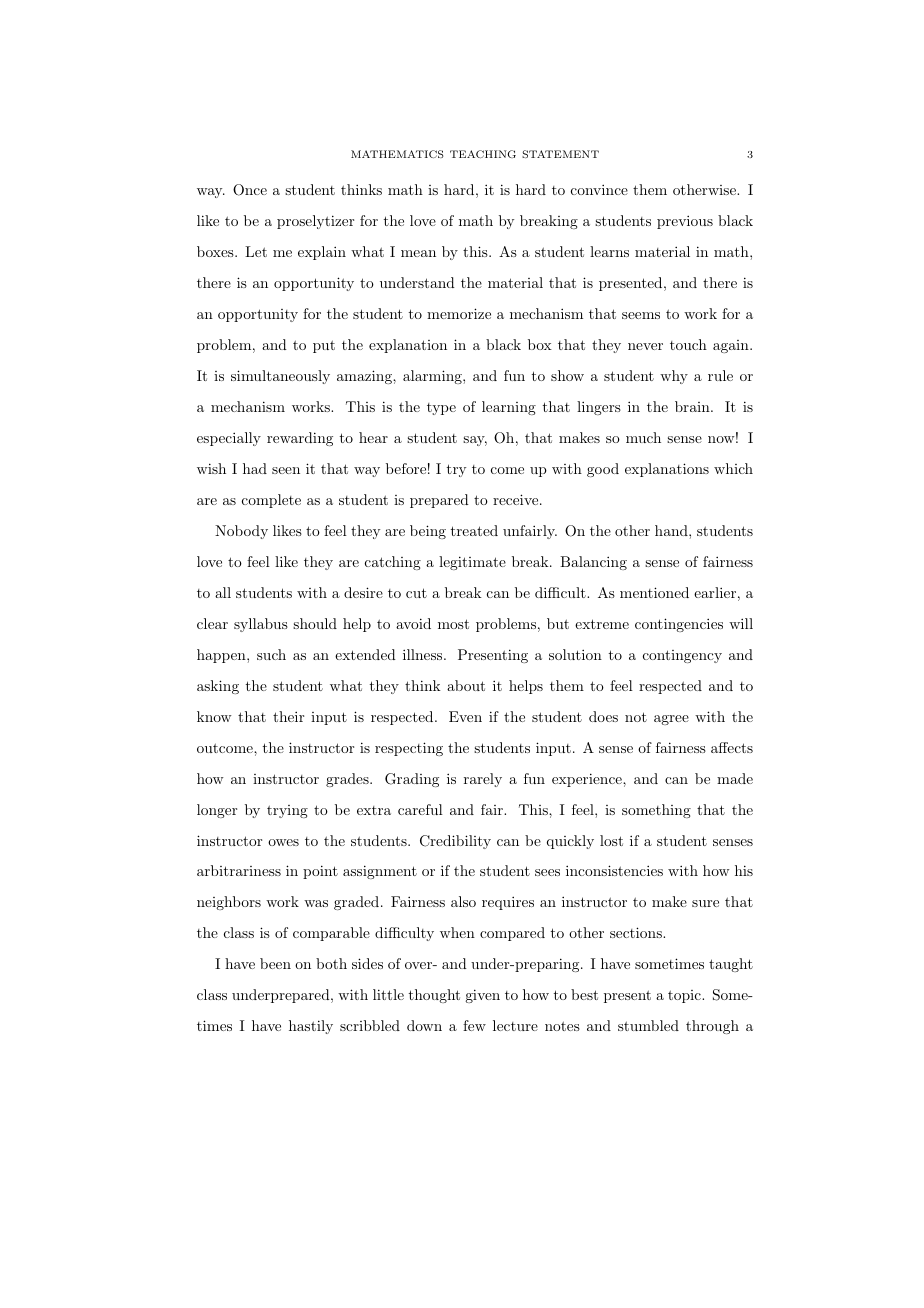  Describe the element at coordinates (685, 222) in the document. I see `previous` at that location.
